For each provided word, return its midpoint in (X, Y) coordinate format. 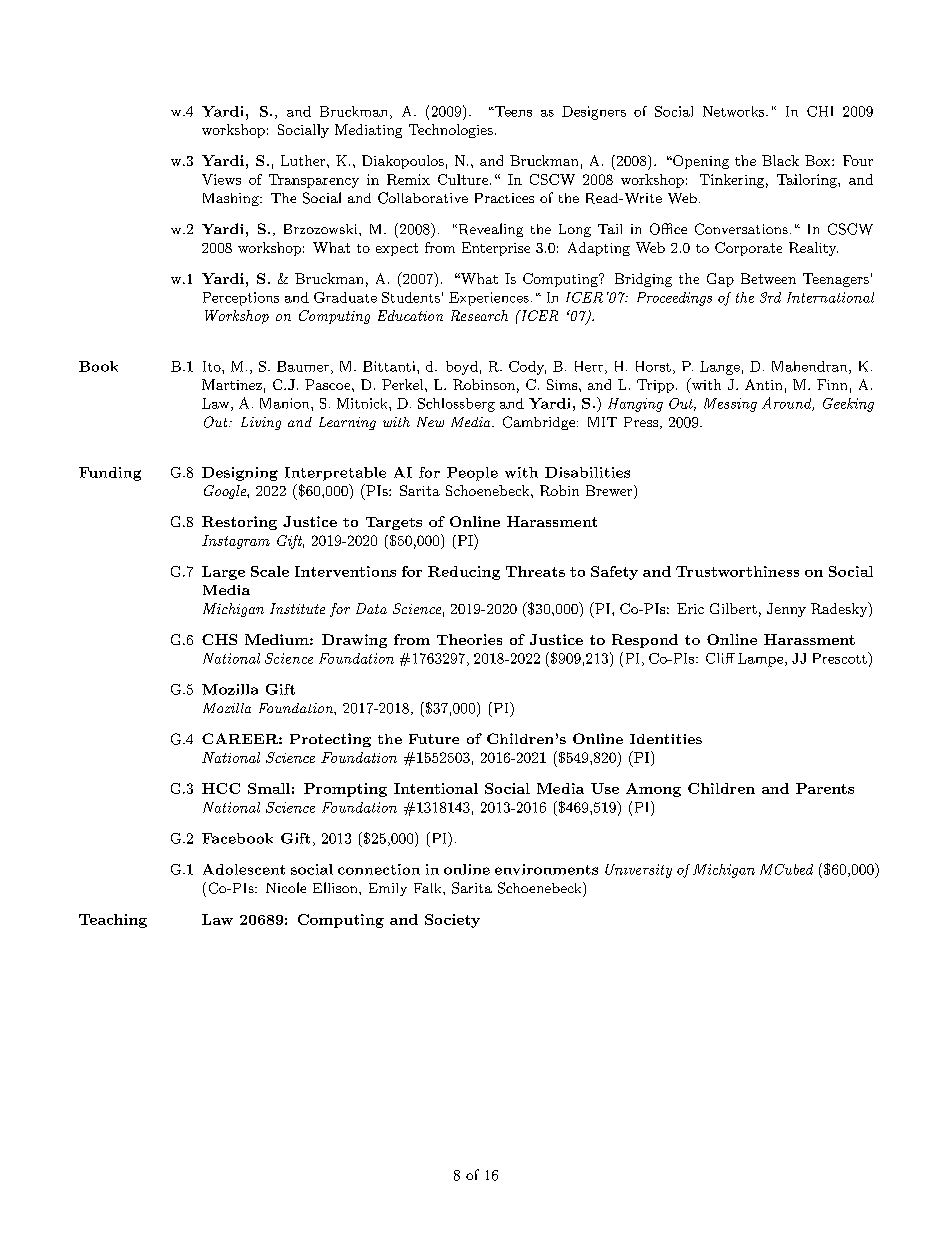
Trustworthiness (737, 571)
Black (780, 160)
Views (221, 179)
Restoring (239, 523)
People (472, 474)
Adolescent (244, 869)
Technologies (451, 131)
